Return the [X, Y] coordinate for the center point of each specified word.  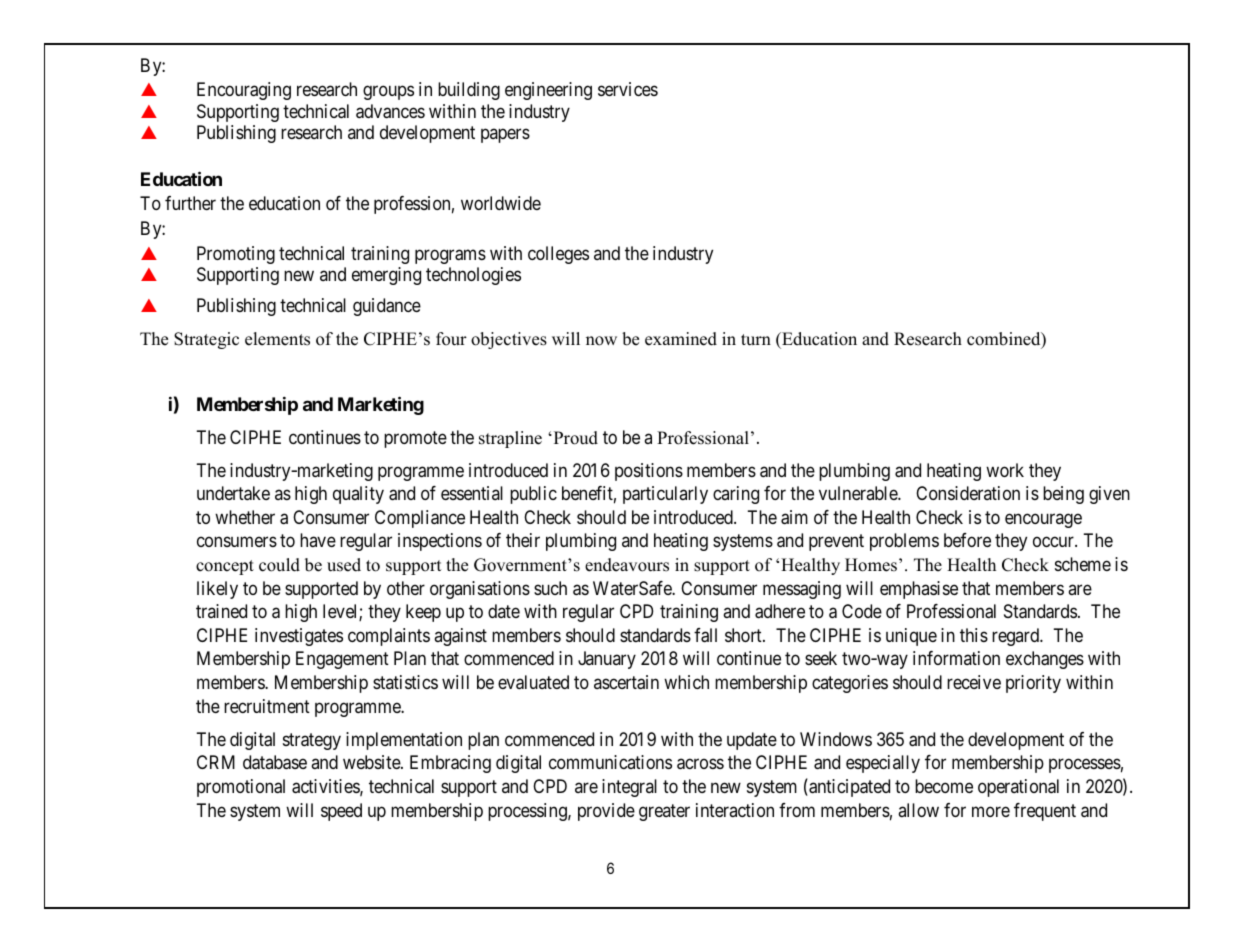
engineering [548, 91]
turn [756, 340]
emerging [386, 276]
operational [1018, 788]
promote [415, 439]
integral [629, 788]
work [1005, 470]
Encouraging [244, 91]
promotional [241, 788]
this [974, 635]
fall [705, 635]
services [628, 89]
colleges [558, 255]
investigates [299, 637]
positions [649, 472]
